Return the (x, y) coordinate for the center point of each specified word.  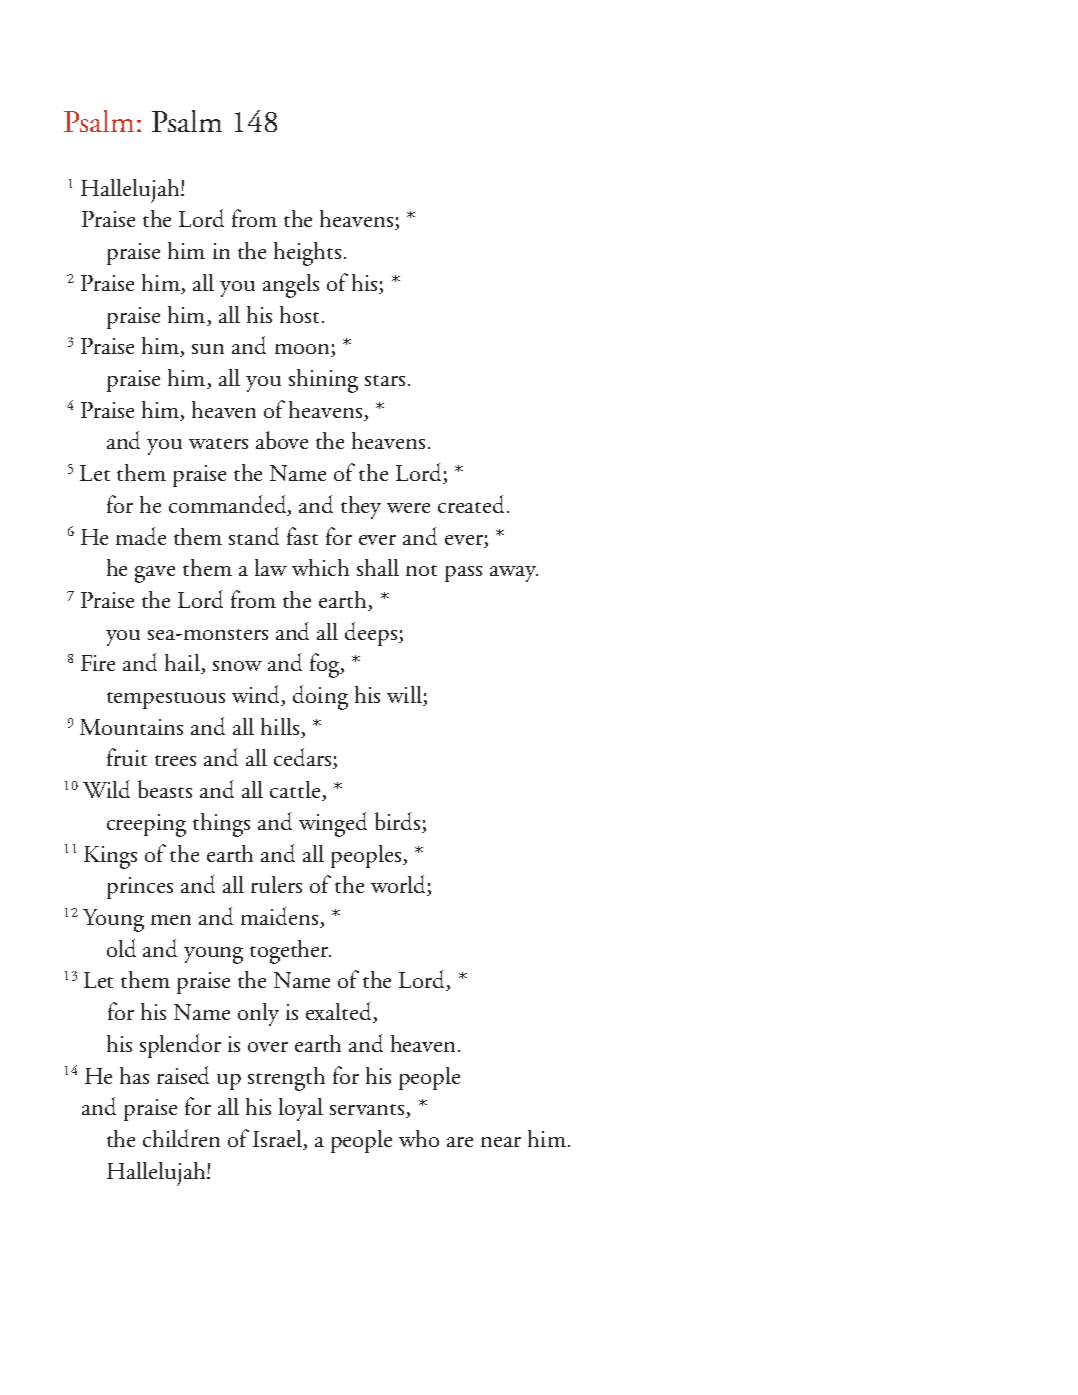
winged (333, 824)
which (320, 567)
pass (463, 574)
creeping (146, 825)
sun (208, 349)
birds (399, 822)
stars (385, 380)
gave (155, 574)
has (134, 1075)
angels (291, 286)
